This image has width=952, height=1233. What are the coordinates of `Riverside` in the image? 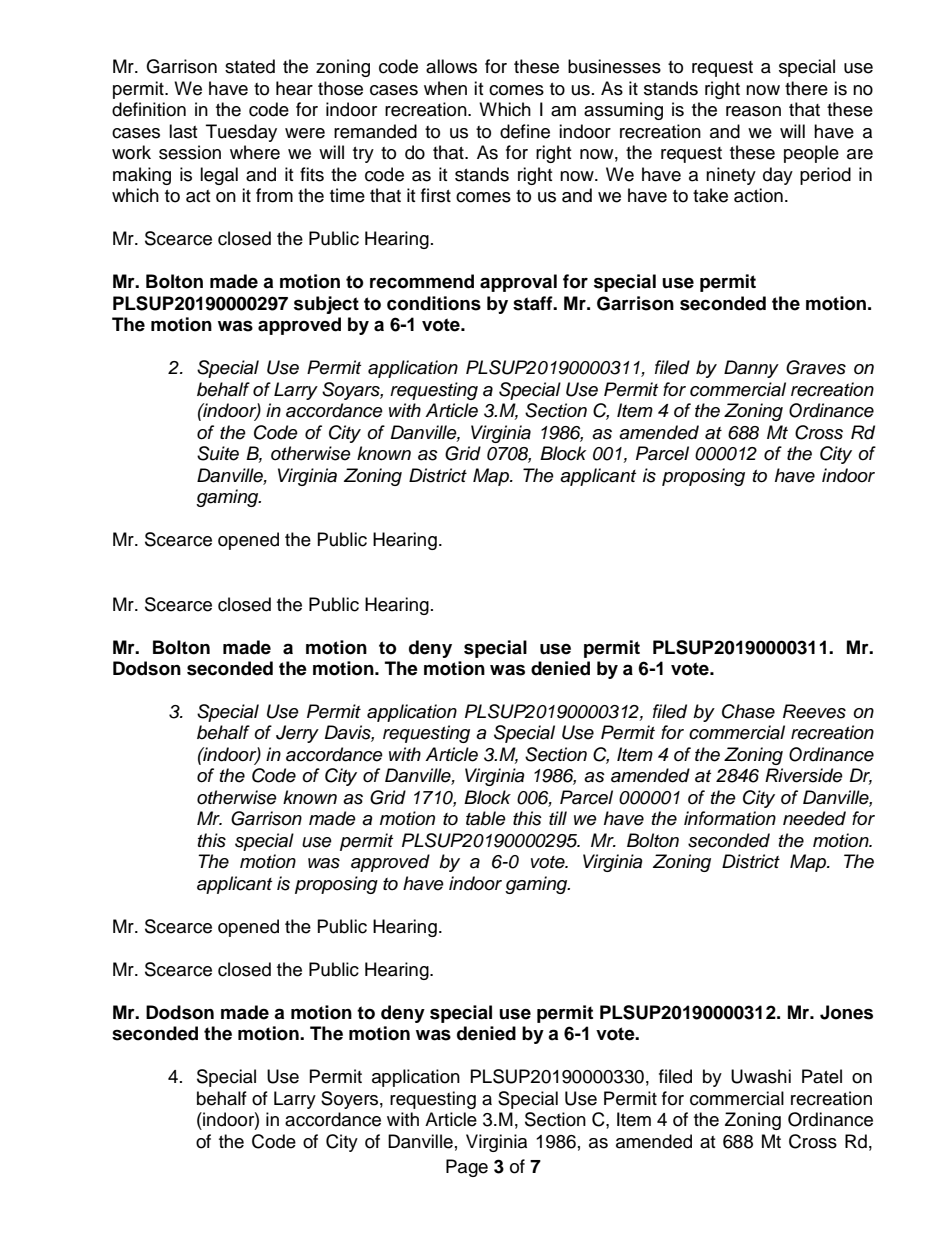 It's located at (804, 775).
